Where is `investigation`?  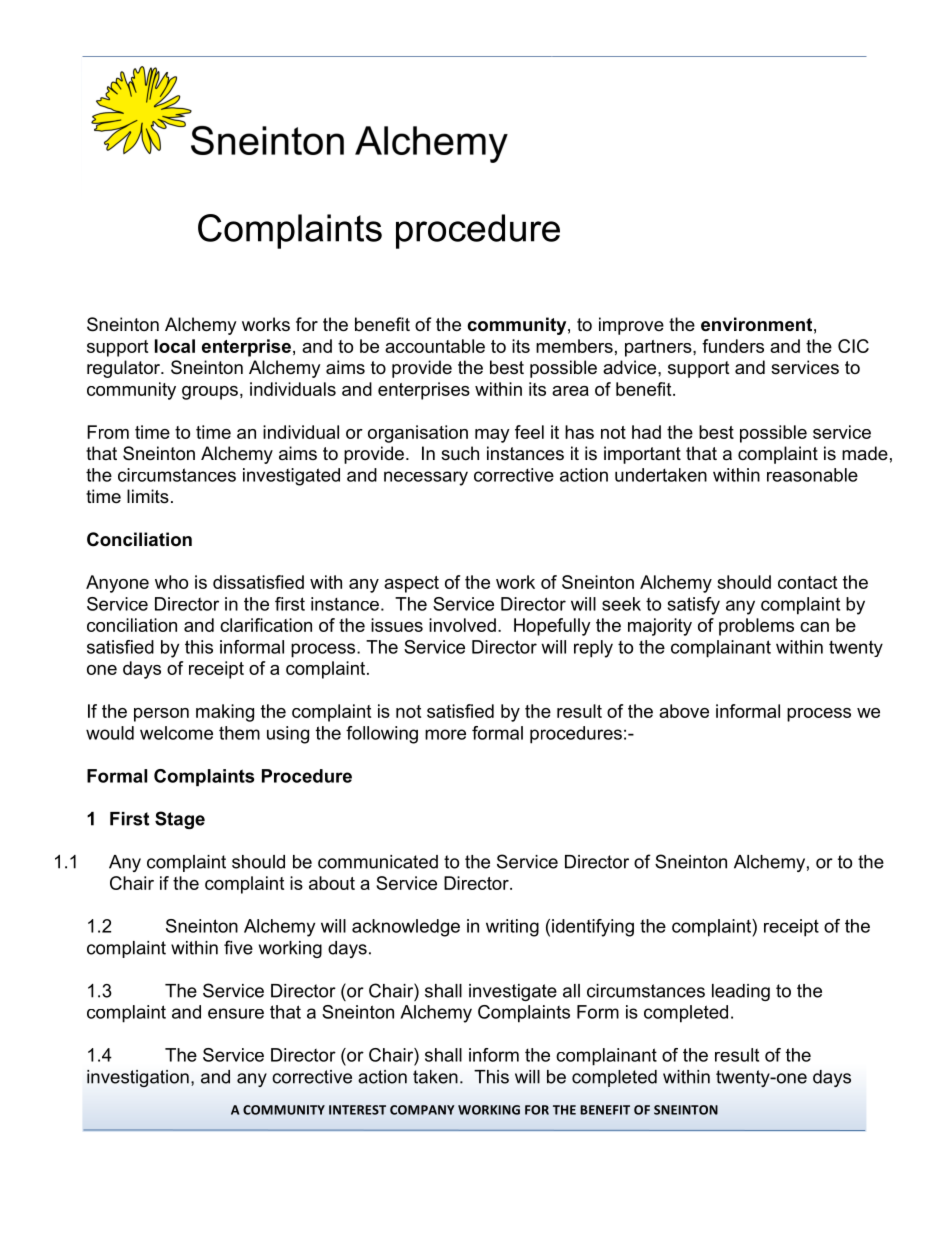
investigation is located at coordinates (138, 1078).
